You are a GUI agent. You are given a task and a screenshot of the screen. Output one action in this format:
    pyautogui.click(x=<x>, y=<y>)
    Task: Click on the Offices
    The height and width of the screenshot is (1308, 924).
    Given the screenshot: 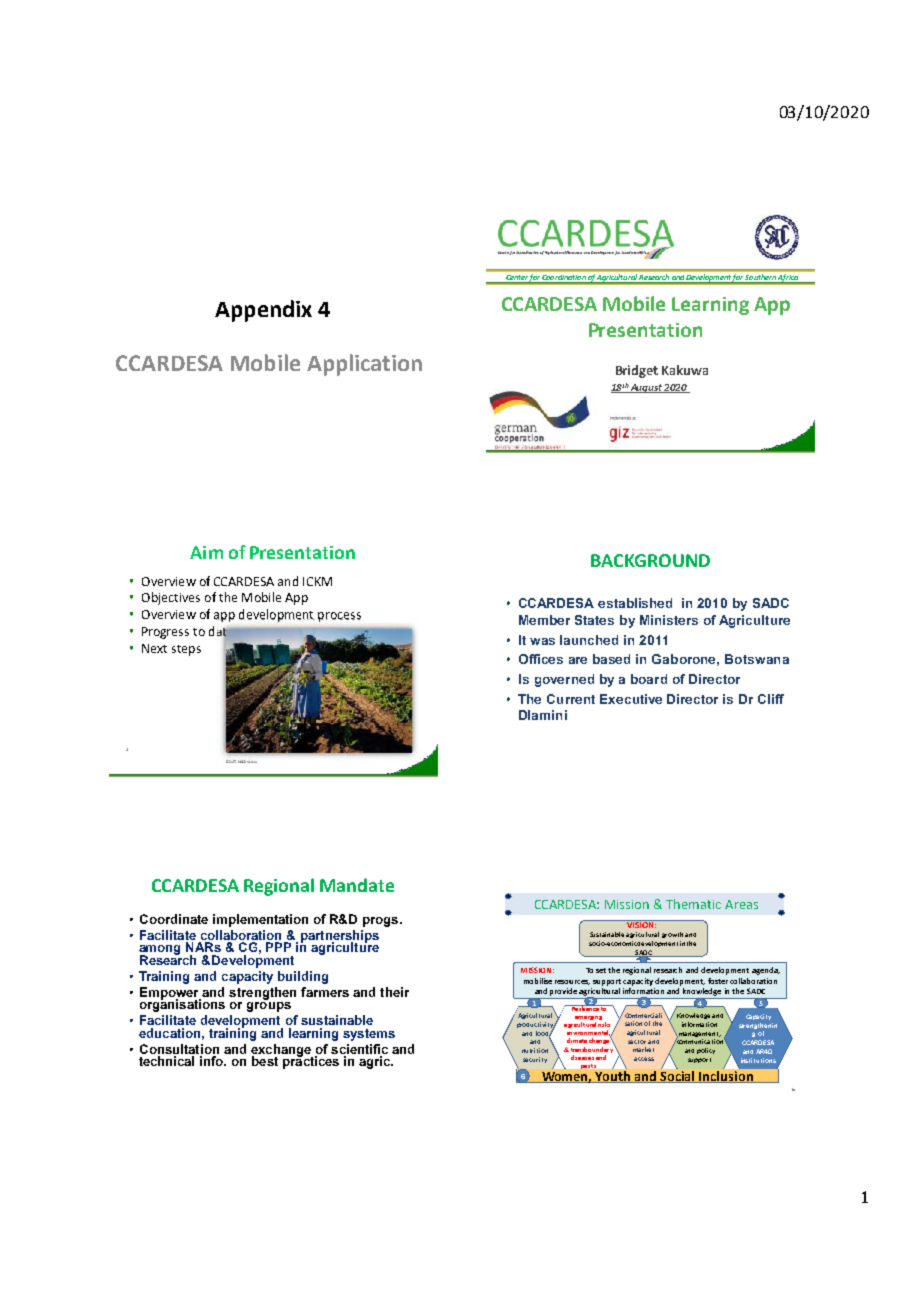 What is the action you would take?
    pyautogui.click(x=541, y=659)
